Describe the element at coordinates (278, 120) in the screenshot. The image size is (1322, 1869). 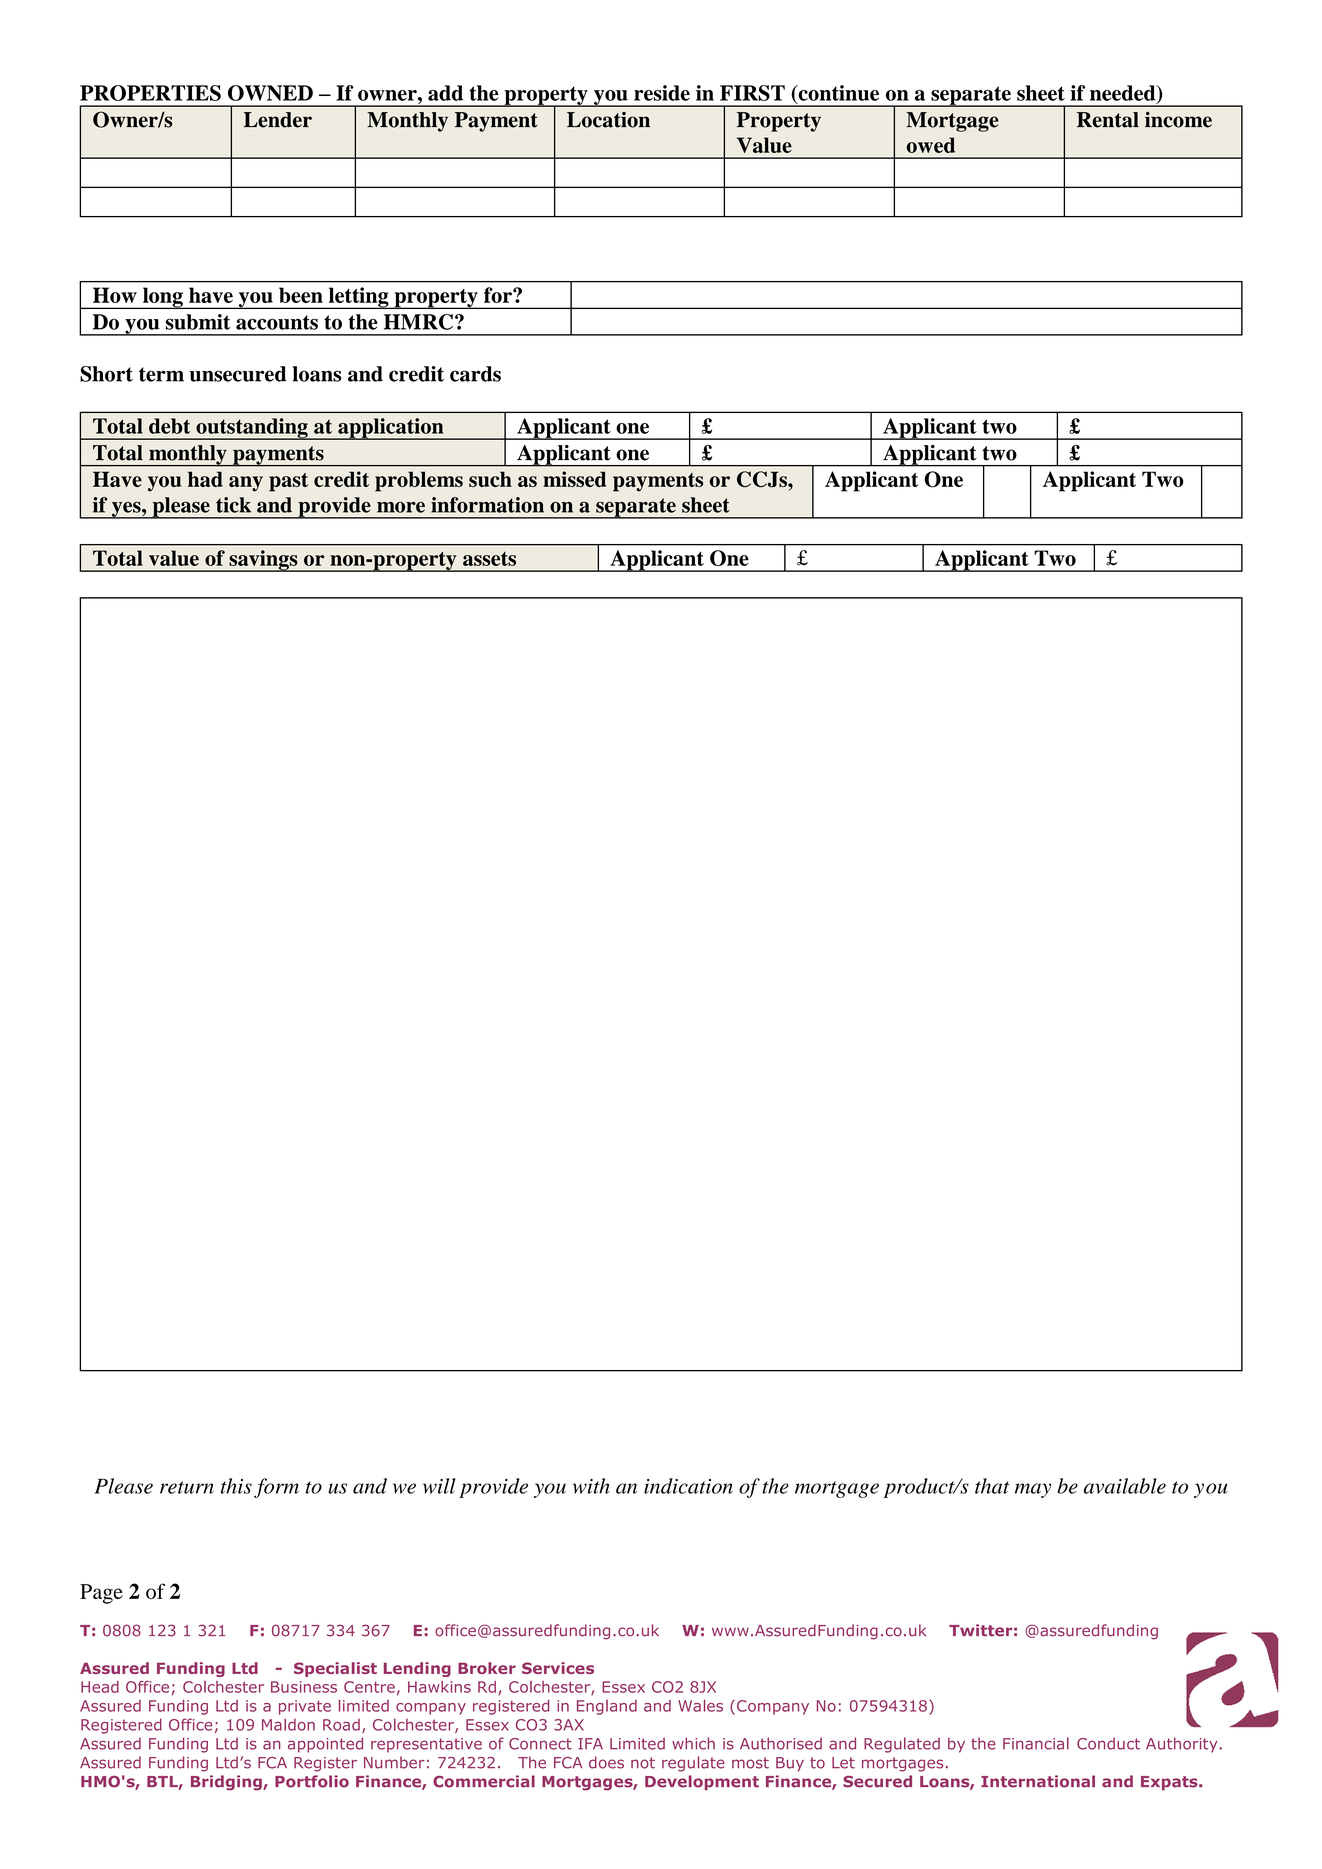
I see `Lender` at that location.
